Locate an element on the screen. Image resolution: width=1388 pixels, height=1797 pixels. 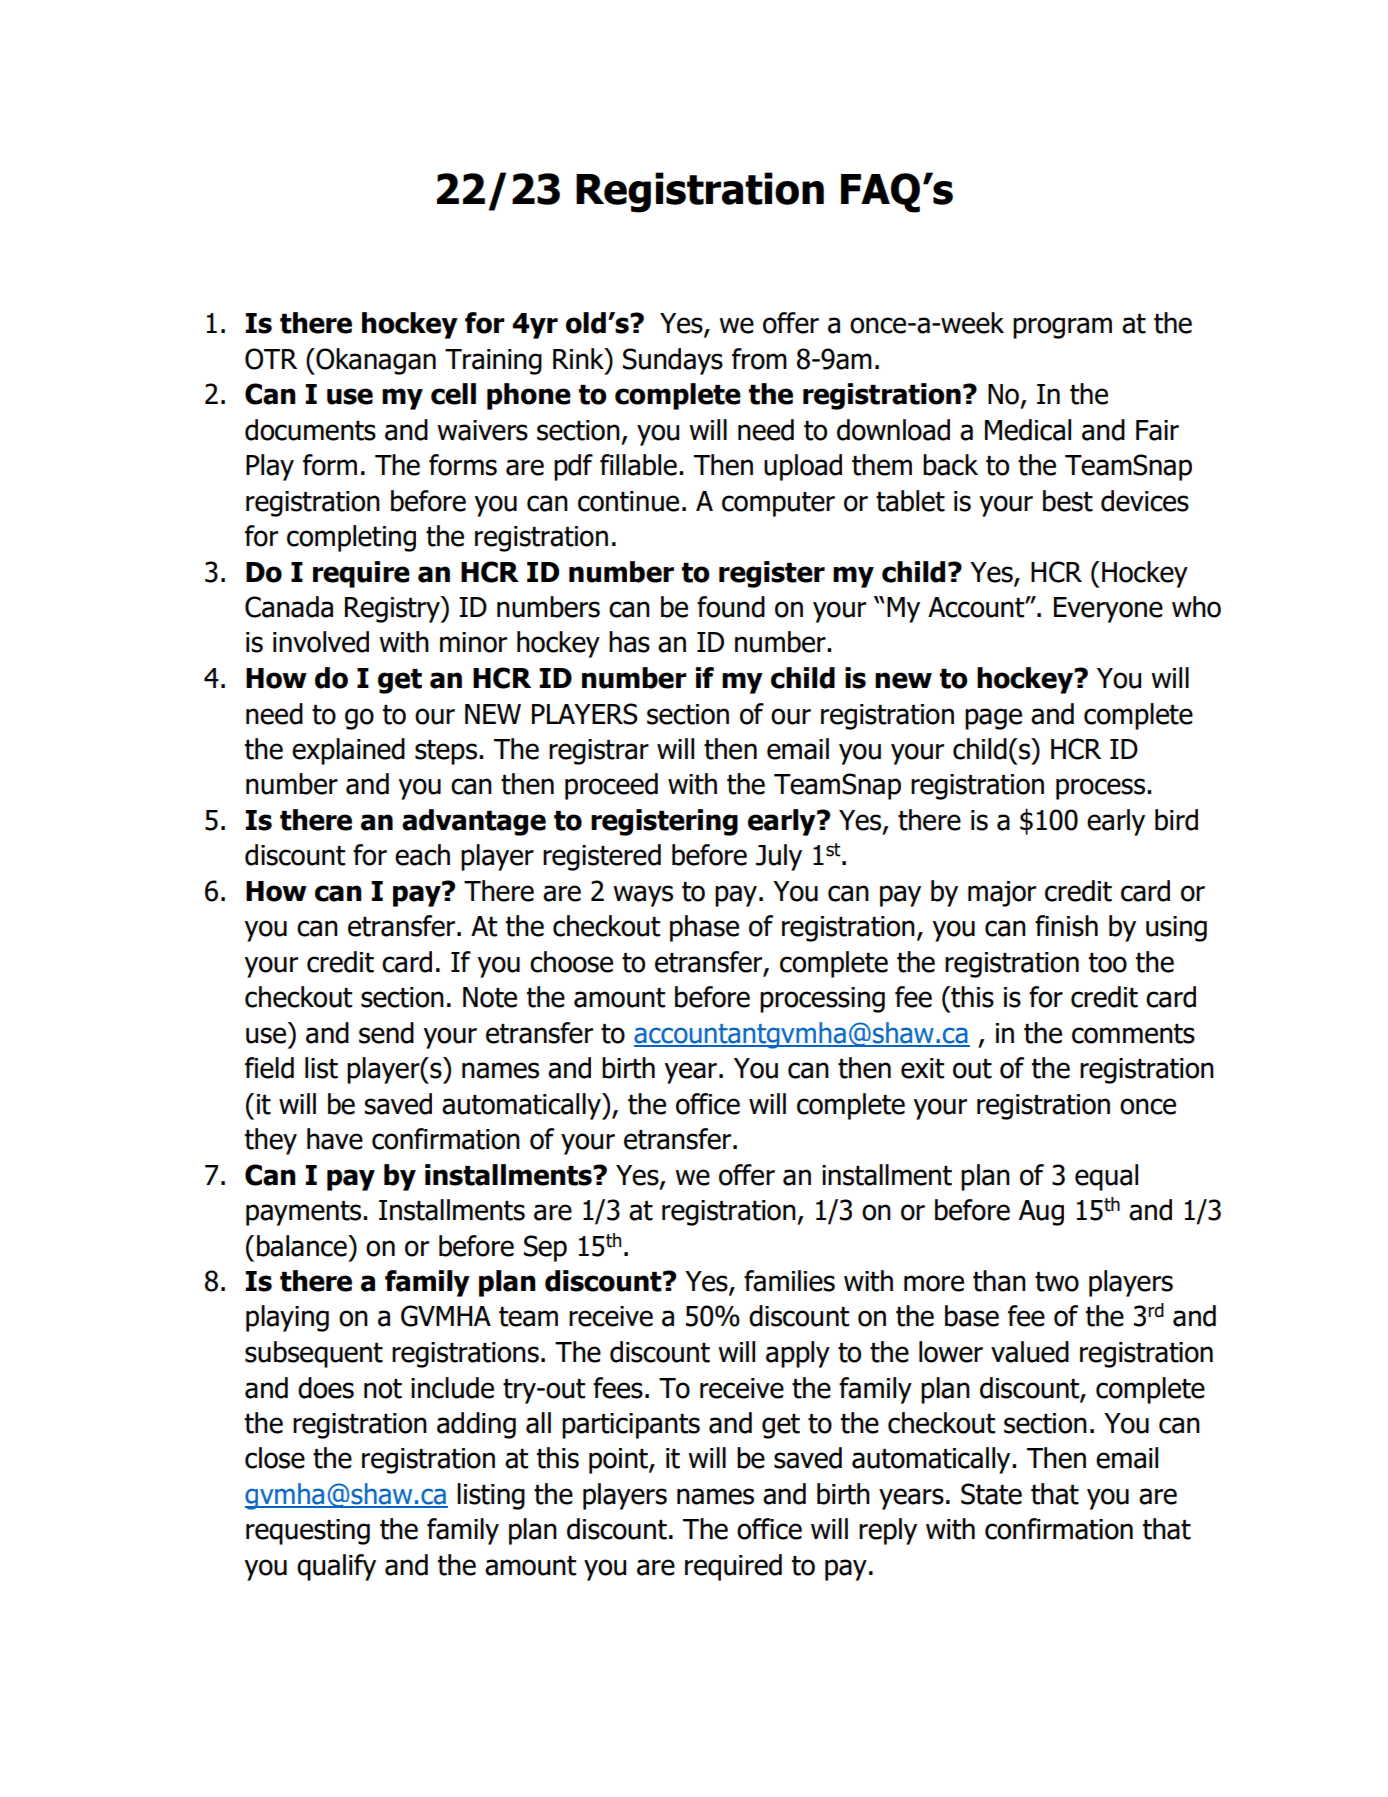
program is located at coordinates (1062, 328).
